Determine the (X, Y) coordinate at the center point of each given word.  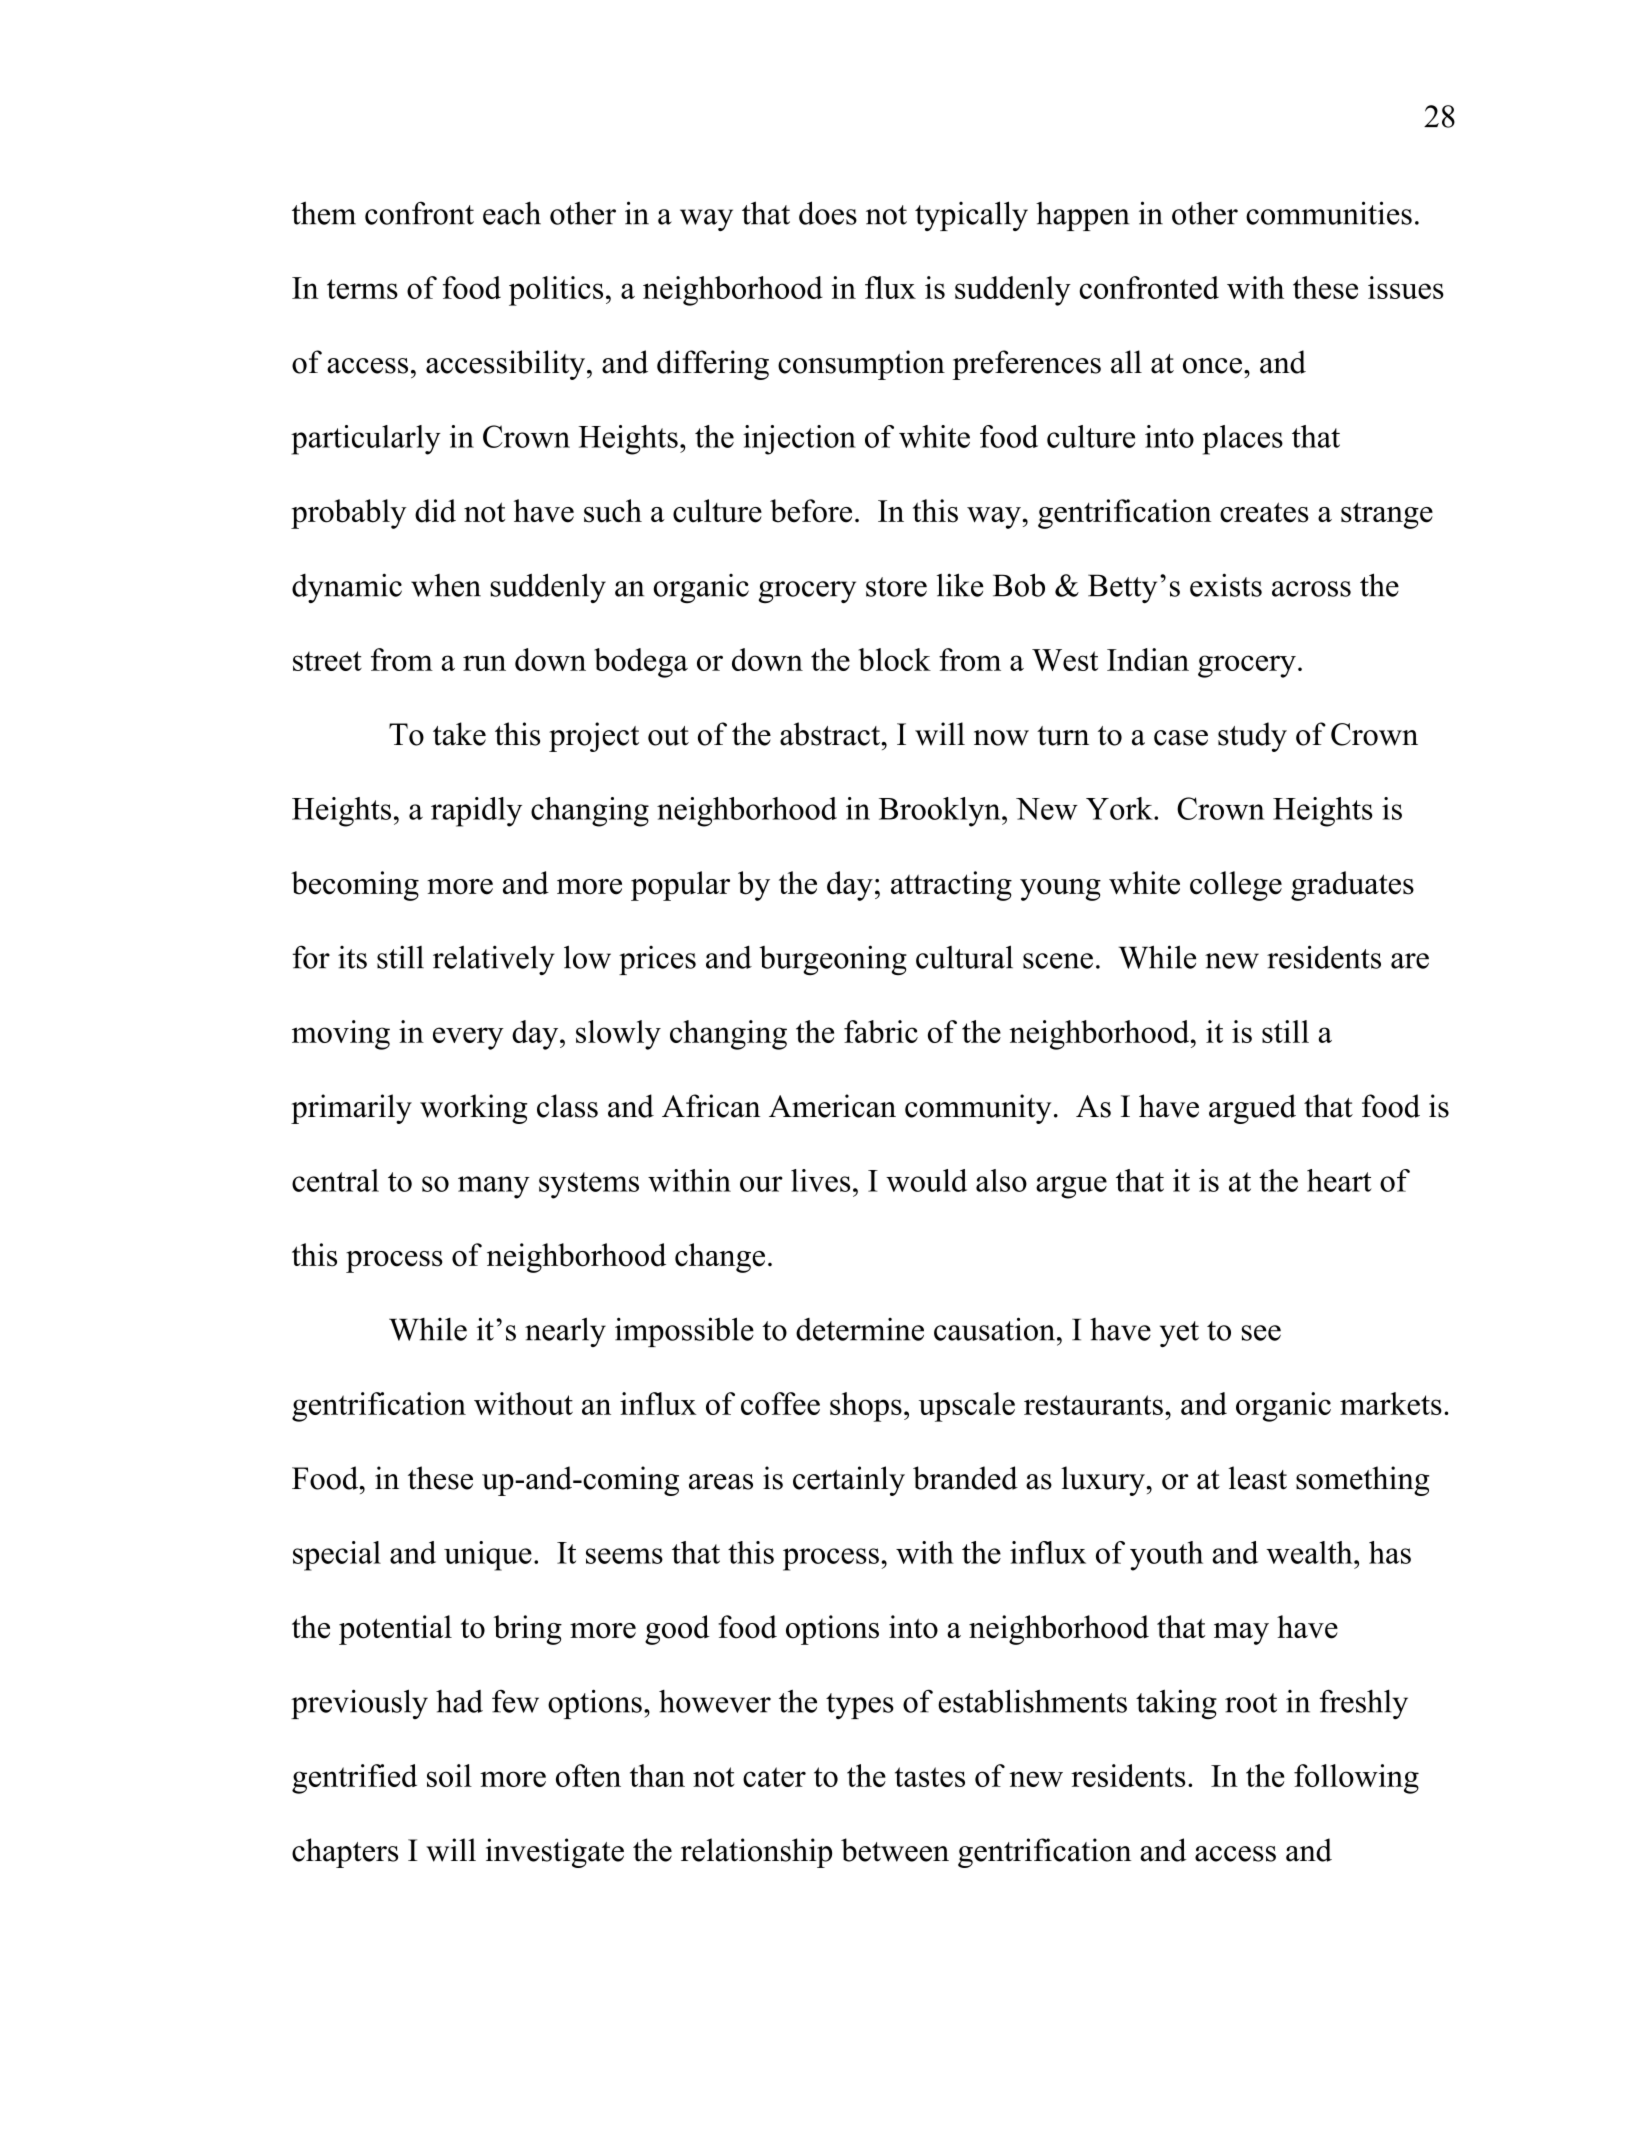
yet (1179, 1334)
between (895, 1850)
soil (449, 1775)
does (828, 213)
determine (860, 1329)
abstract (831, 734)
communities (1329, 213)
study (1252, 737)
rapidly (476, 812)
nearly (565, 1332)
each (512, 213)
